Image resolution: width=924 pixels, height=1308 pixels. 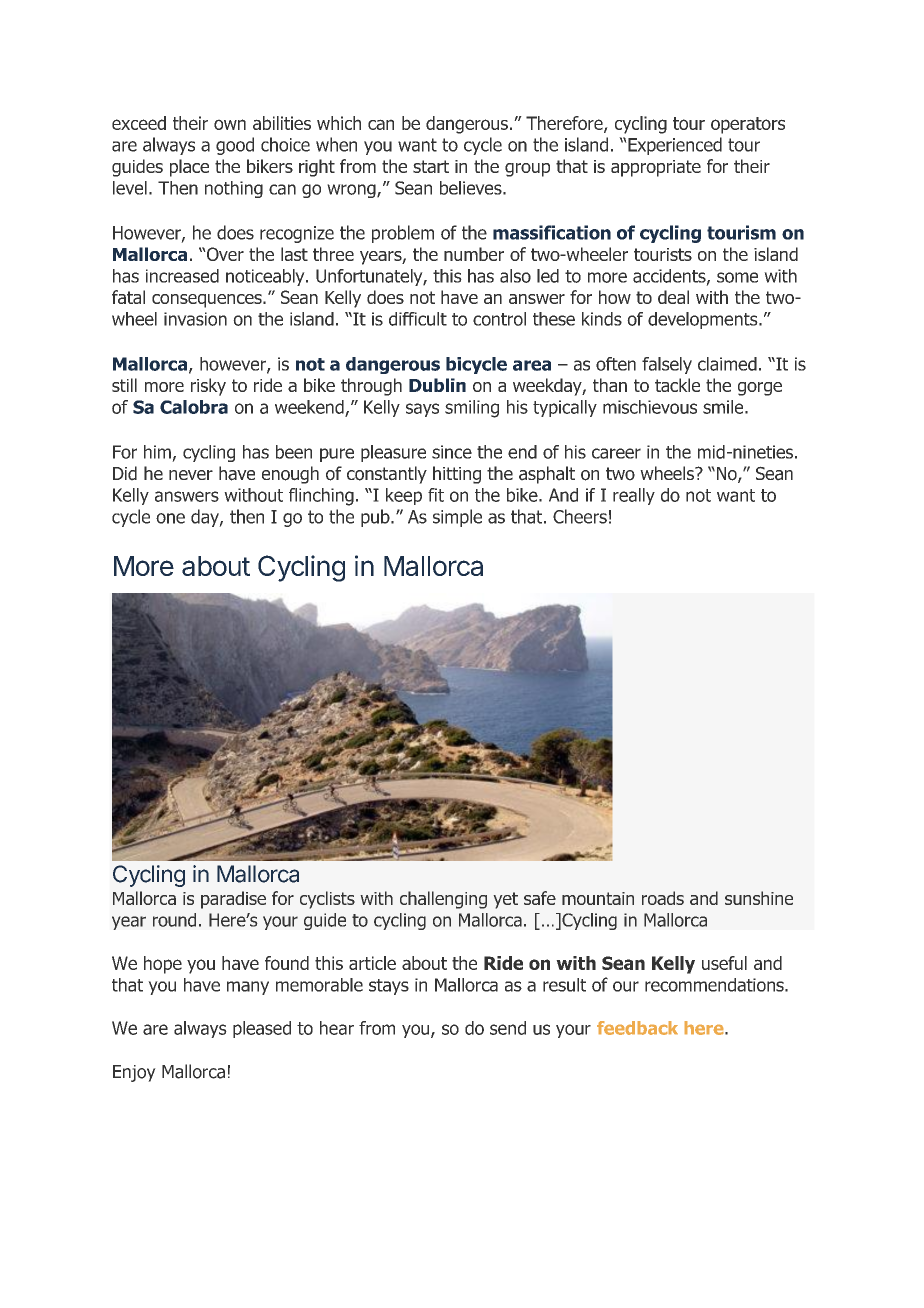 I want to click on place, so click(x=189, y=168).
